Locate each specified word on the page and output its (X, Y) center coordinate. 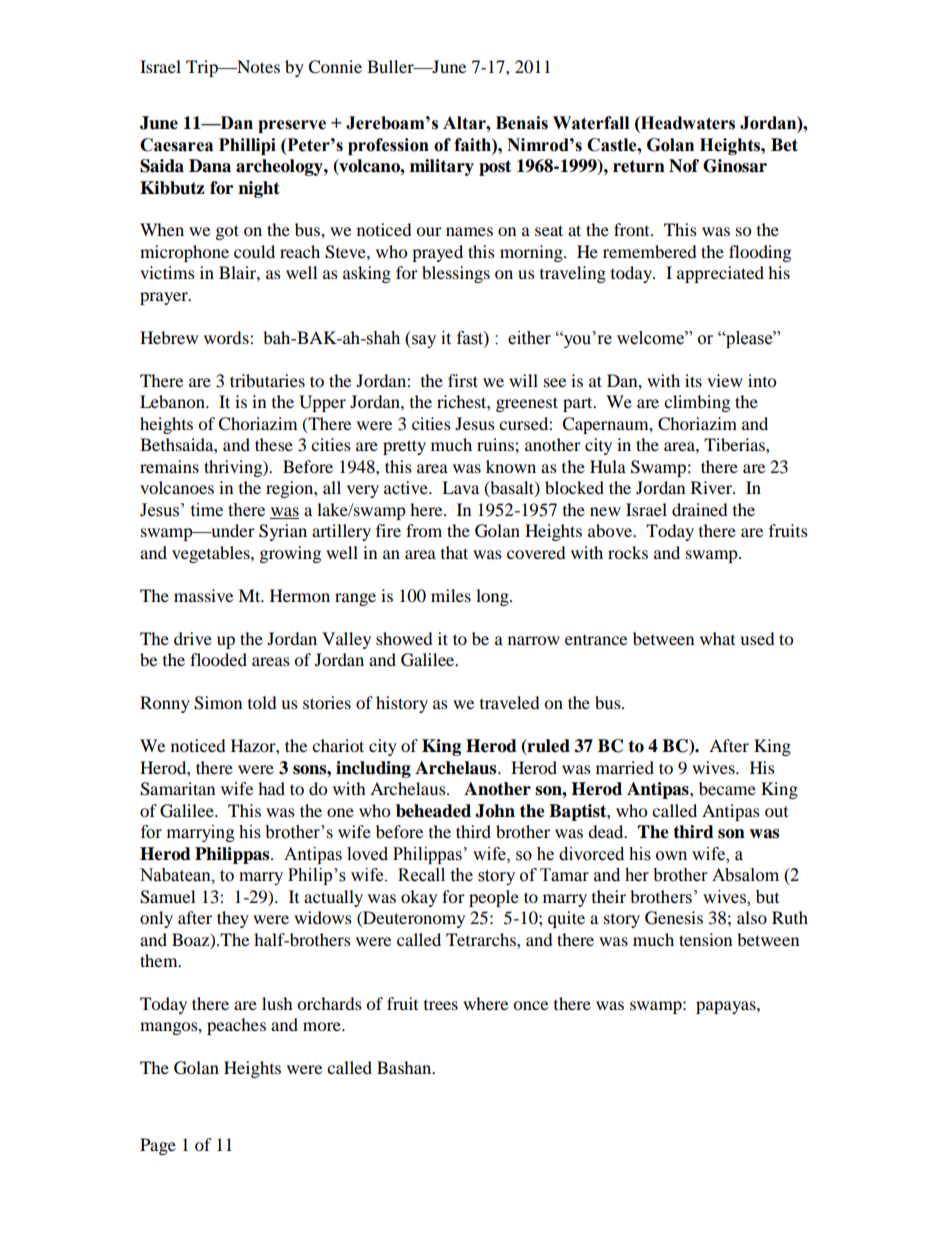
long (493, 597)
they (233, 919)
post (495, 168)
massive (203, 595)
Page (158, 1146)
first (463, 380)
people (494, 898)
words (227, 337)
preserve (292, 126)
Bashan (405, 1067)
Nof (684, 166)
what (717, 638)
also (752, 917)
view (725, 380)
